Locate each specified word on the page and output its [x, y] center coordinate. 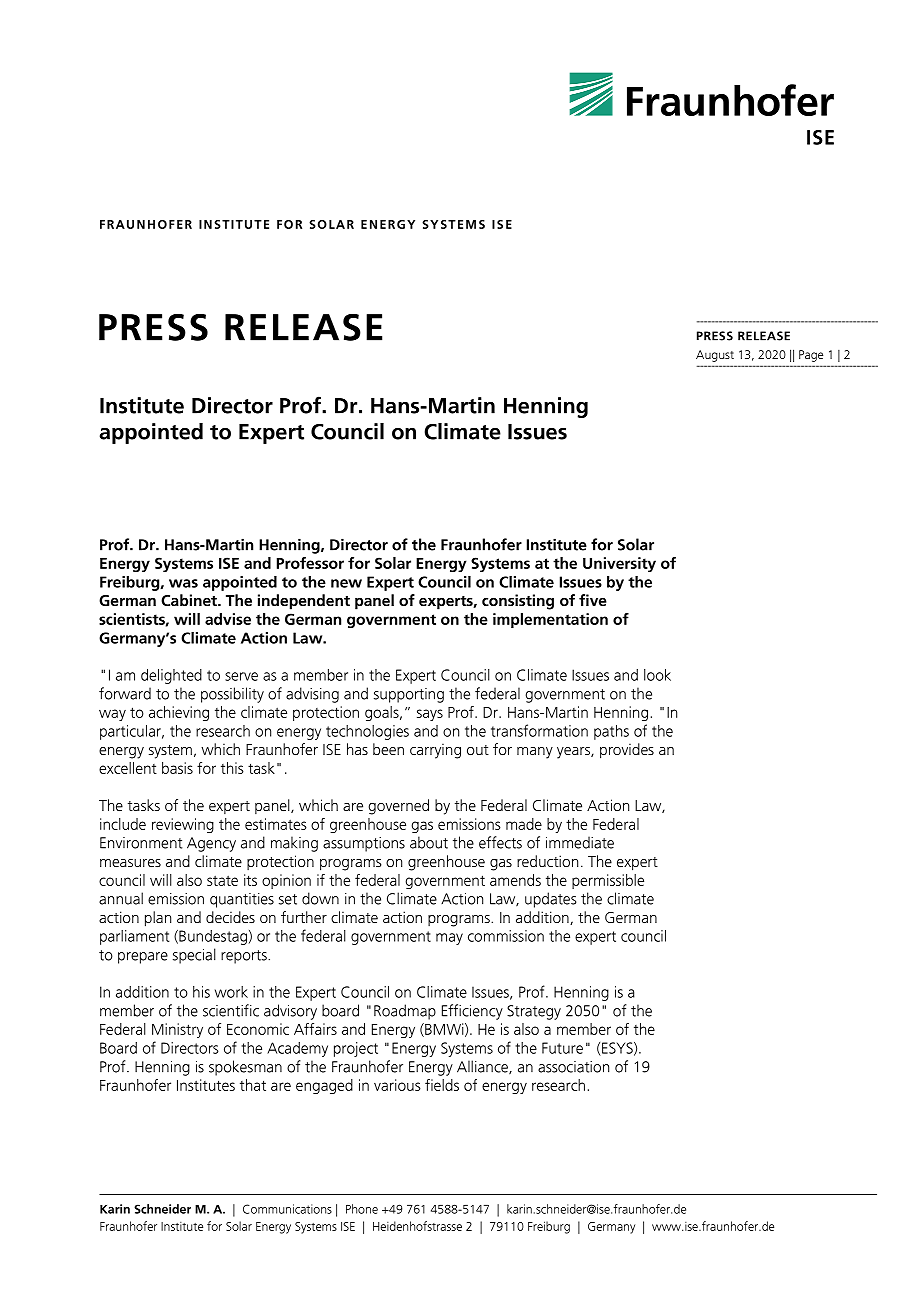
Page [811, 356]
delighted [171, 676]
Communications [287, 1209]
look [657, 675]
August [715, 356]
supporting [409, 695]
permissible [608, 881]
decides [230, 917]
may [449, 939]
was [183, 583]
